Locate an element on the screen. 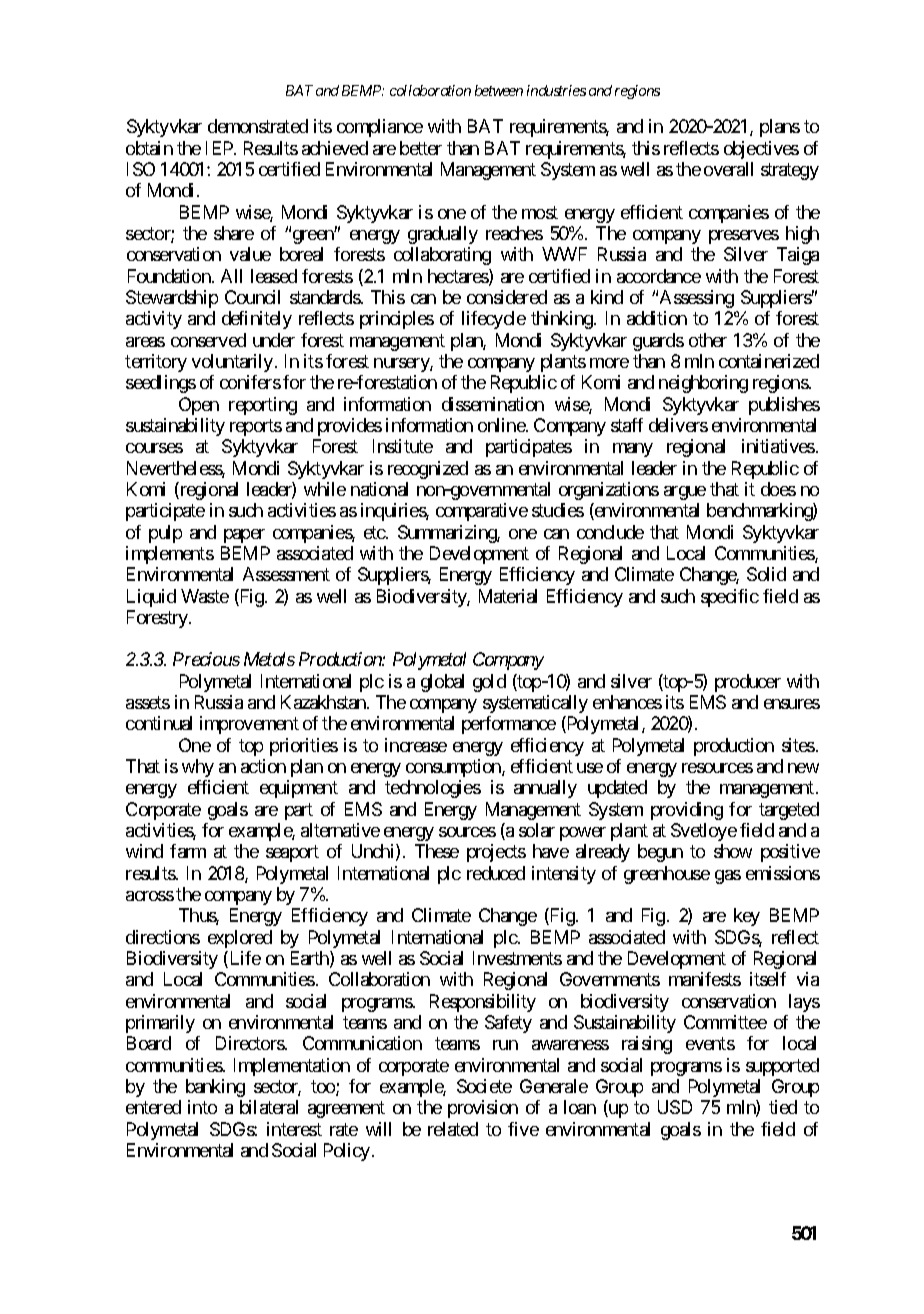  why is located at coordinates (198, 768).
